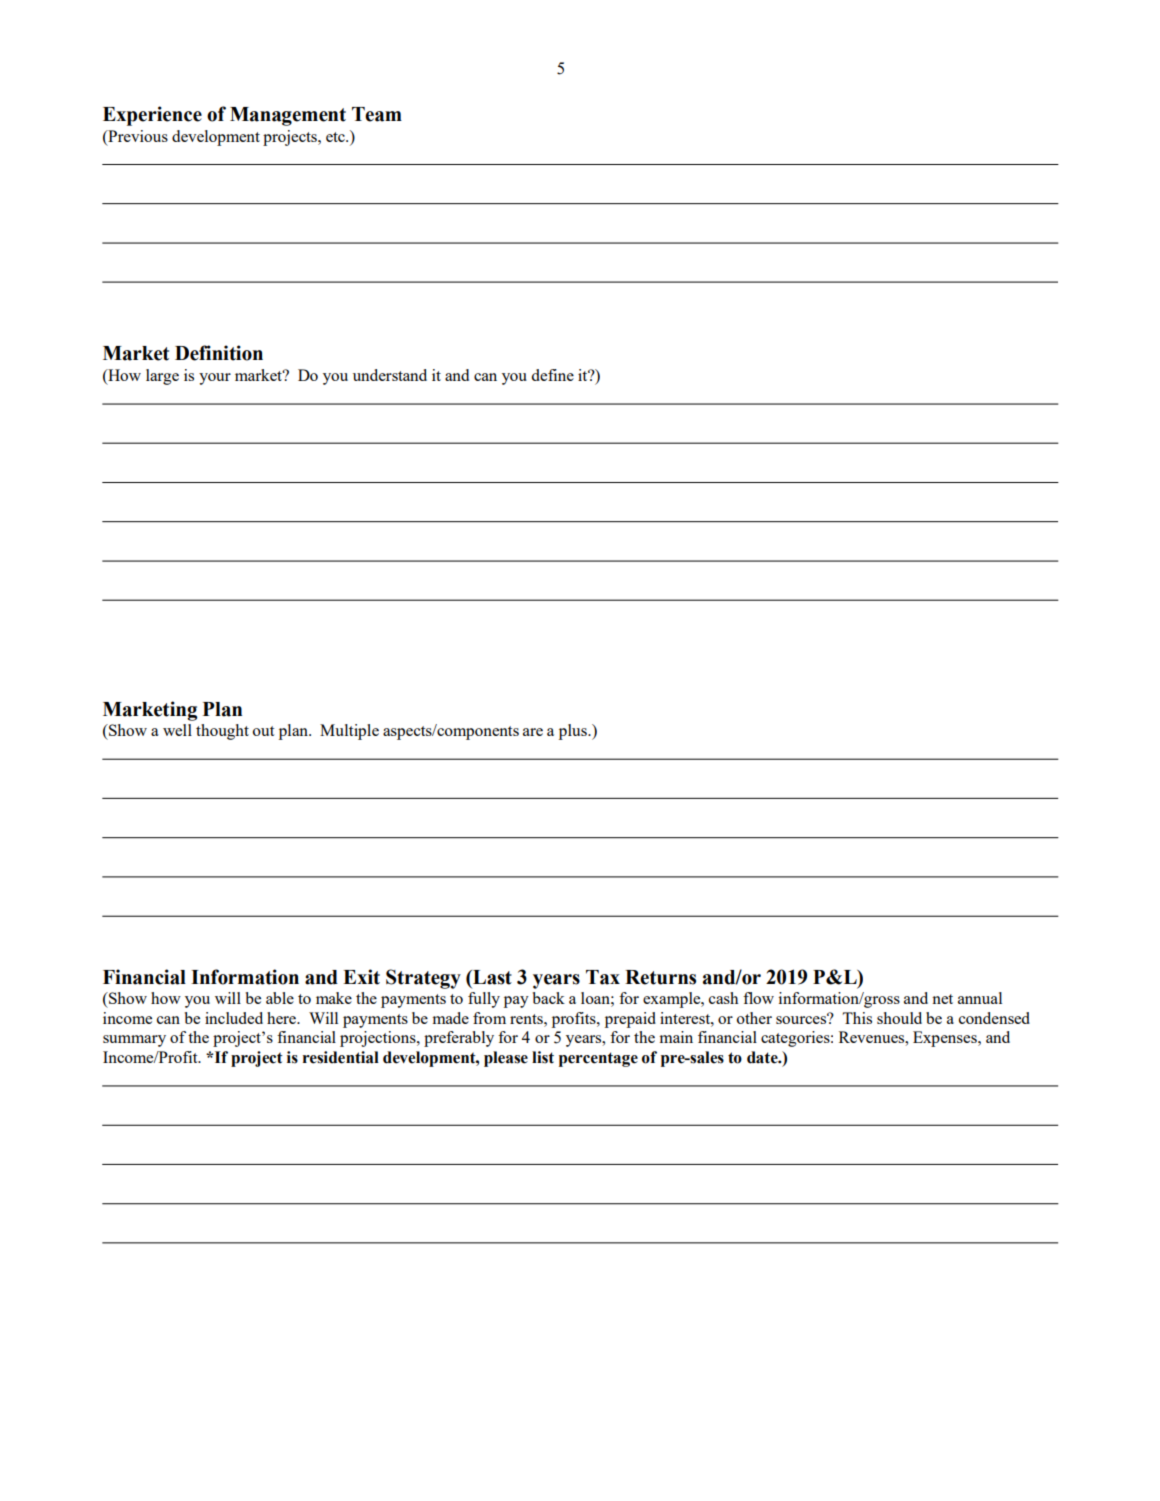 This document has width=1160, height=1501. What do you see at coordinates (288, 116) in the document?
I see `Management` at bounding box center [288, 116].
